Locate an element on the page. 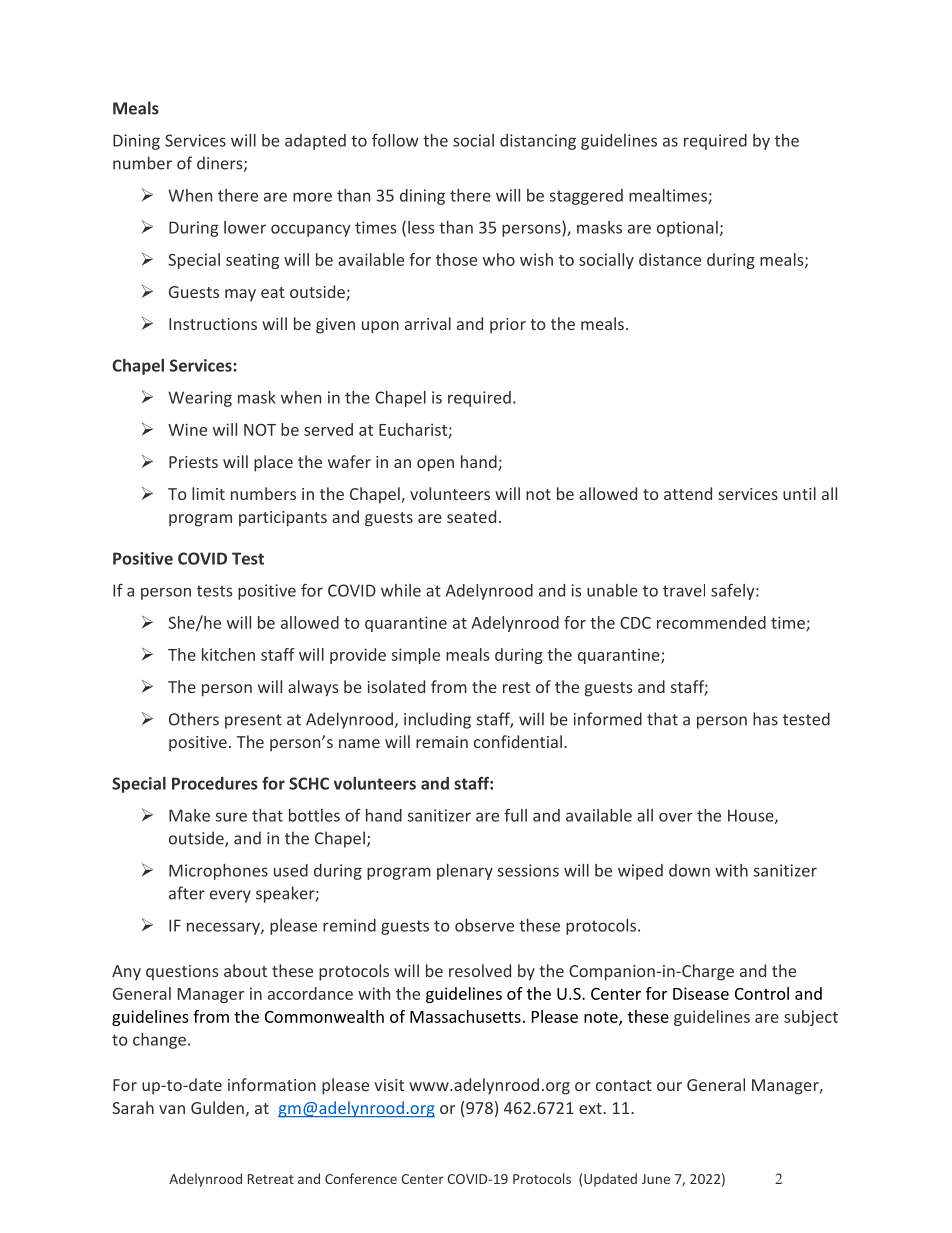  distancing is located at coordinates (538, 142).
